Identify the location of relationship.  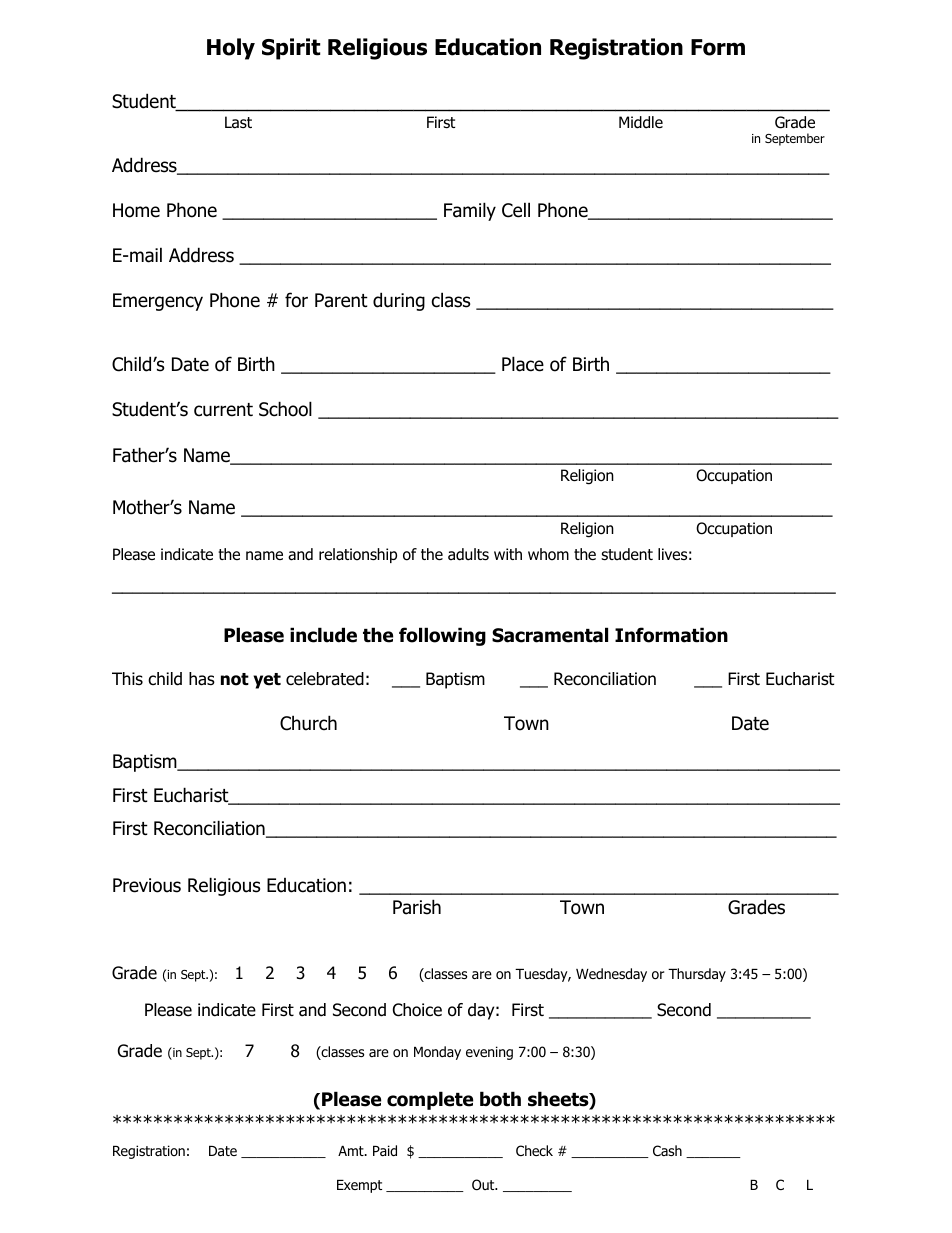
(358, 555).
